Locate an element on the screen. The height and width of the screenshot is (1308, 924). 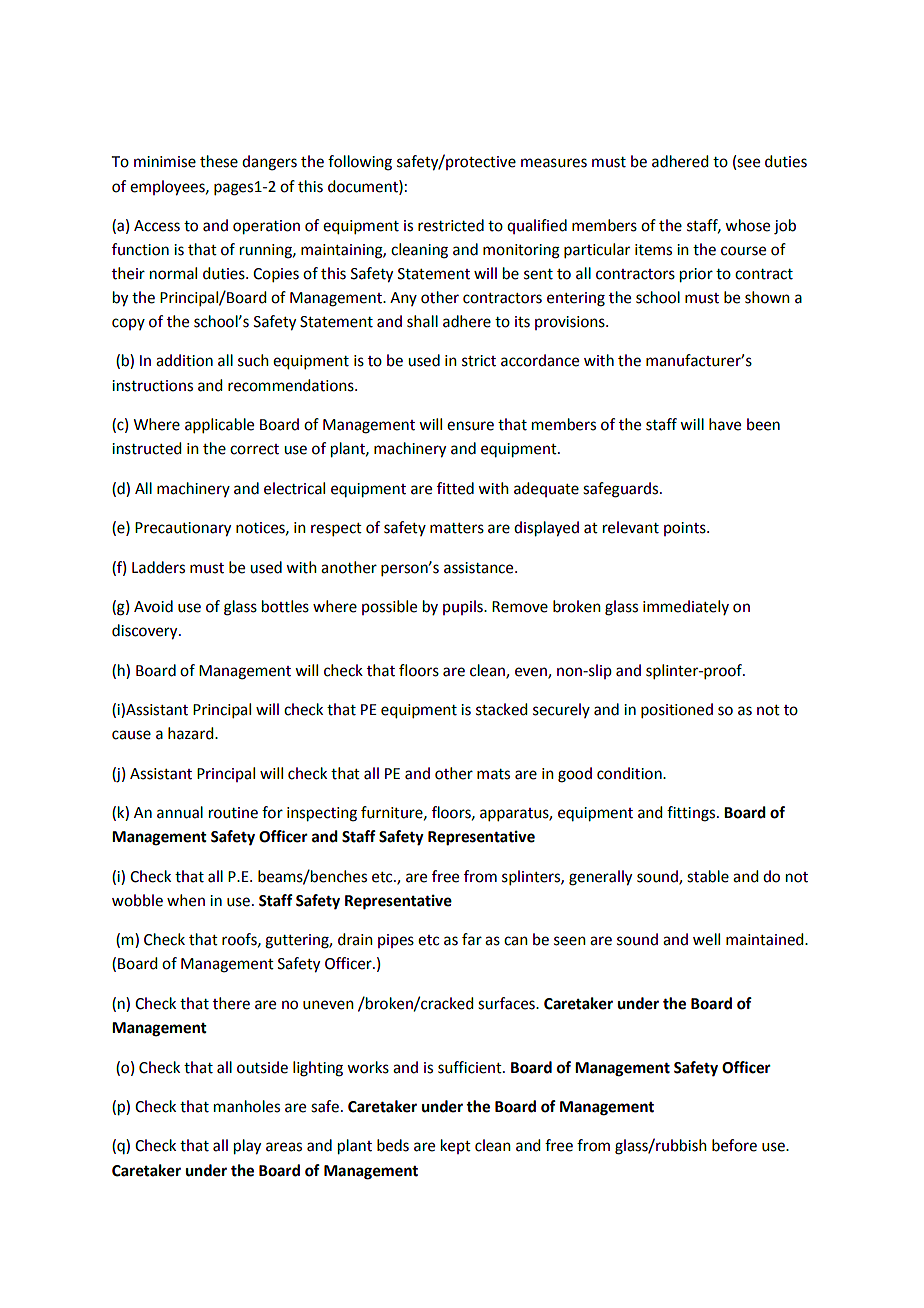
ensure is located at coordinates (470, 426).
